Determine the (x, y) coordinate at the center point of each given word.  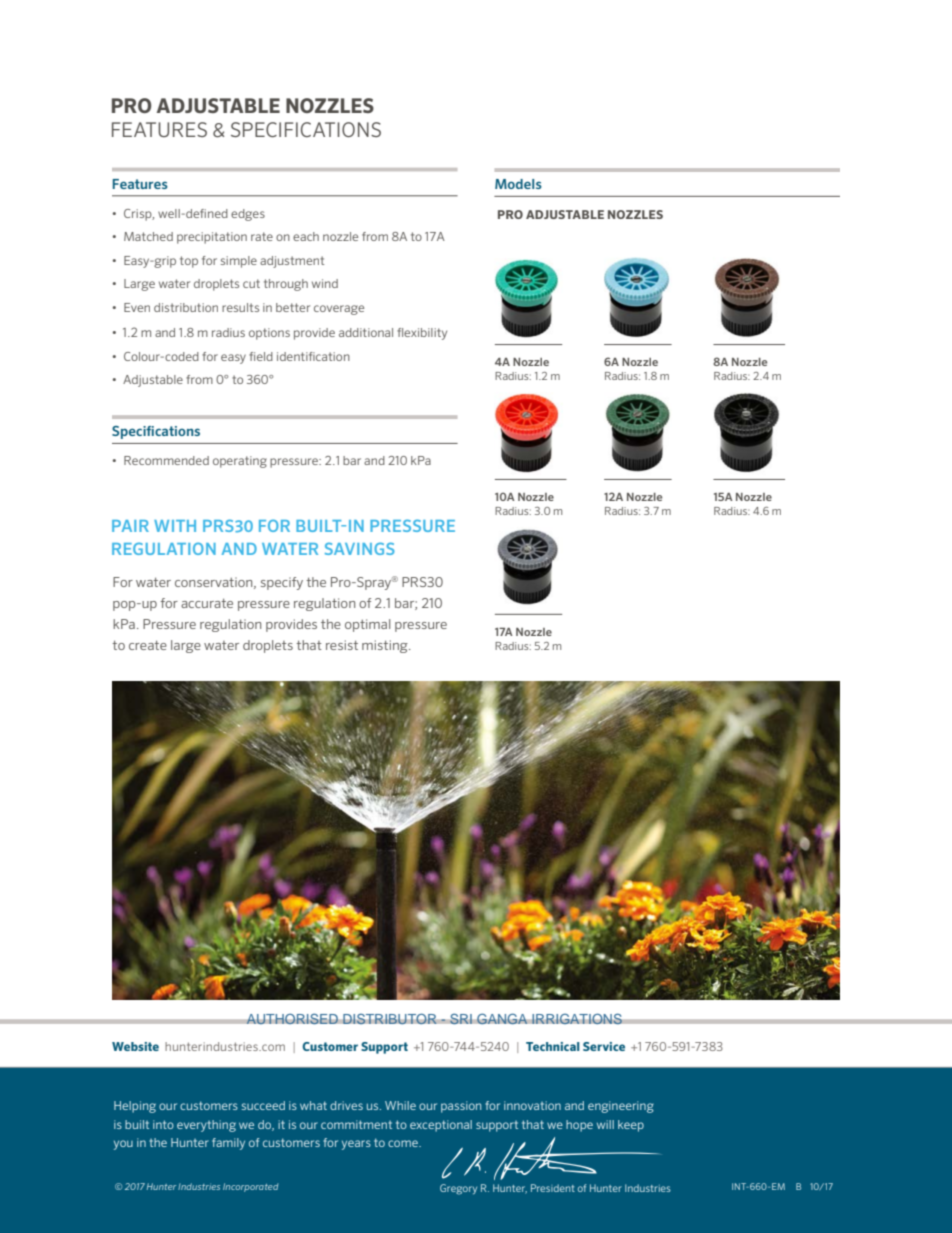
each (306, 236)
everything (206, 1126)
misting (386, 646)
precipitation (212, 238)
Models (518, 184)
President (553, 1188)
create (148, 645)
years (356, 1145)
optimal (367, 625)
